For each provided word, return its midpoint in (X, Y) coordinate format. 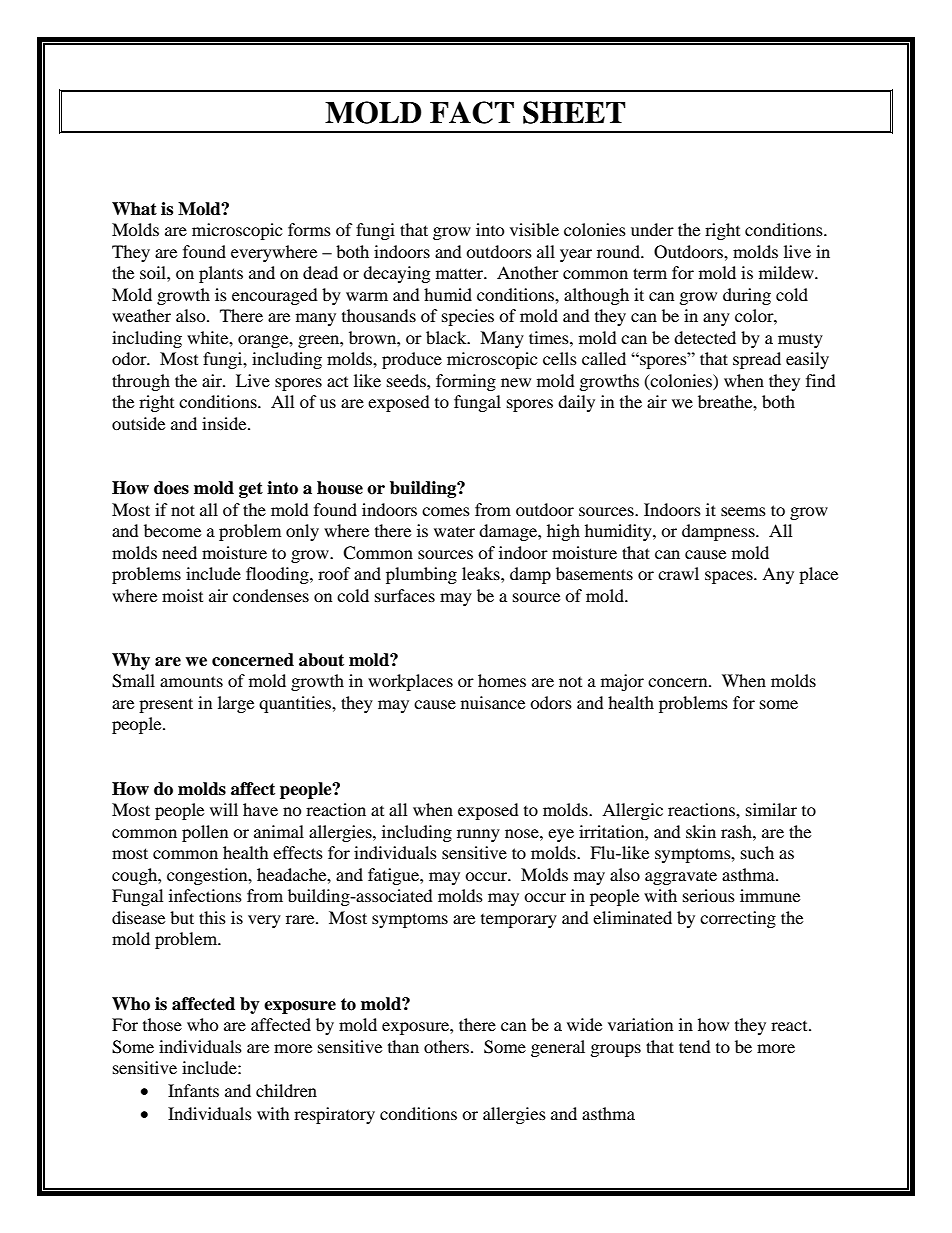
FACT (472, 112)
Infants (193, 1090)
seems (743, 511)
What (134, 209)
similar (771, 809)
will (224, 809)
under (652, 229)
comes (446, 511)
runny (478, 835)
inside (225, 423)
